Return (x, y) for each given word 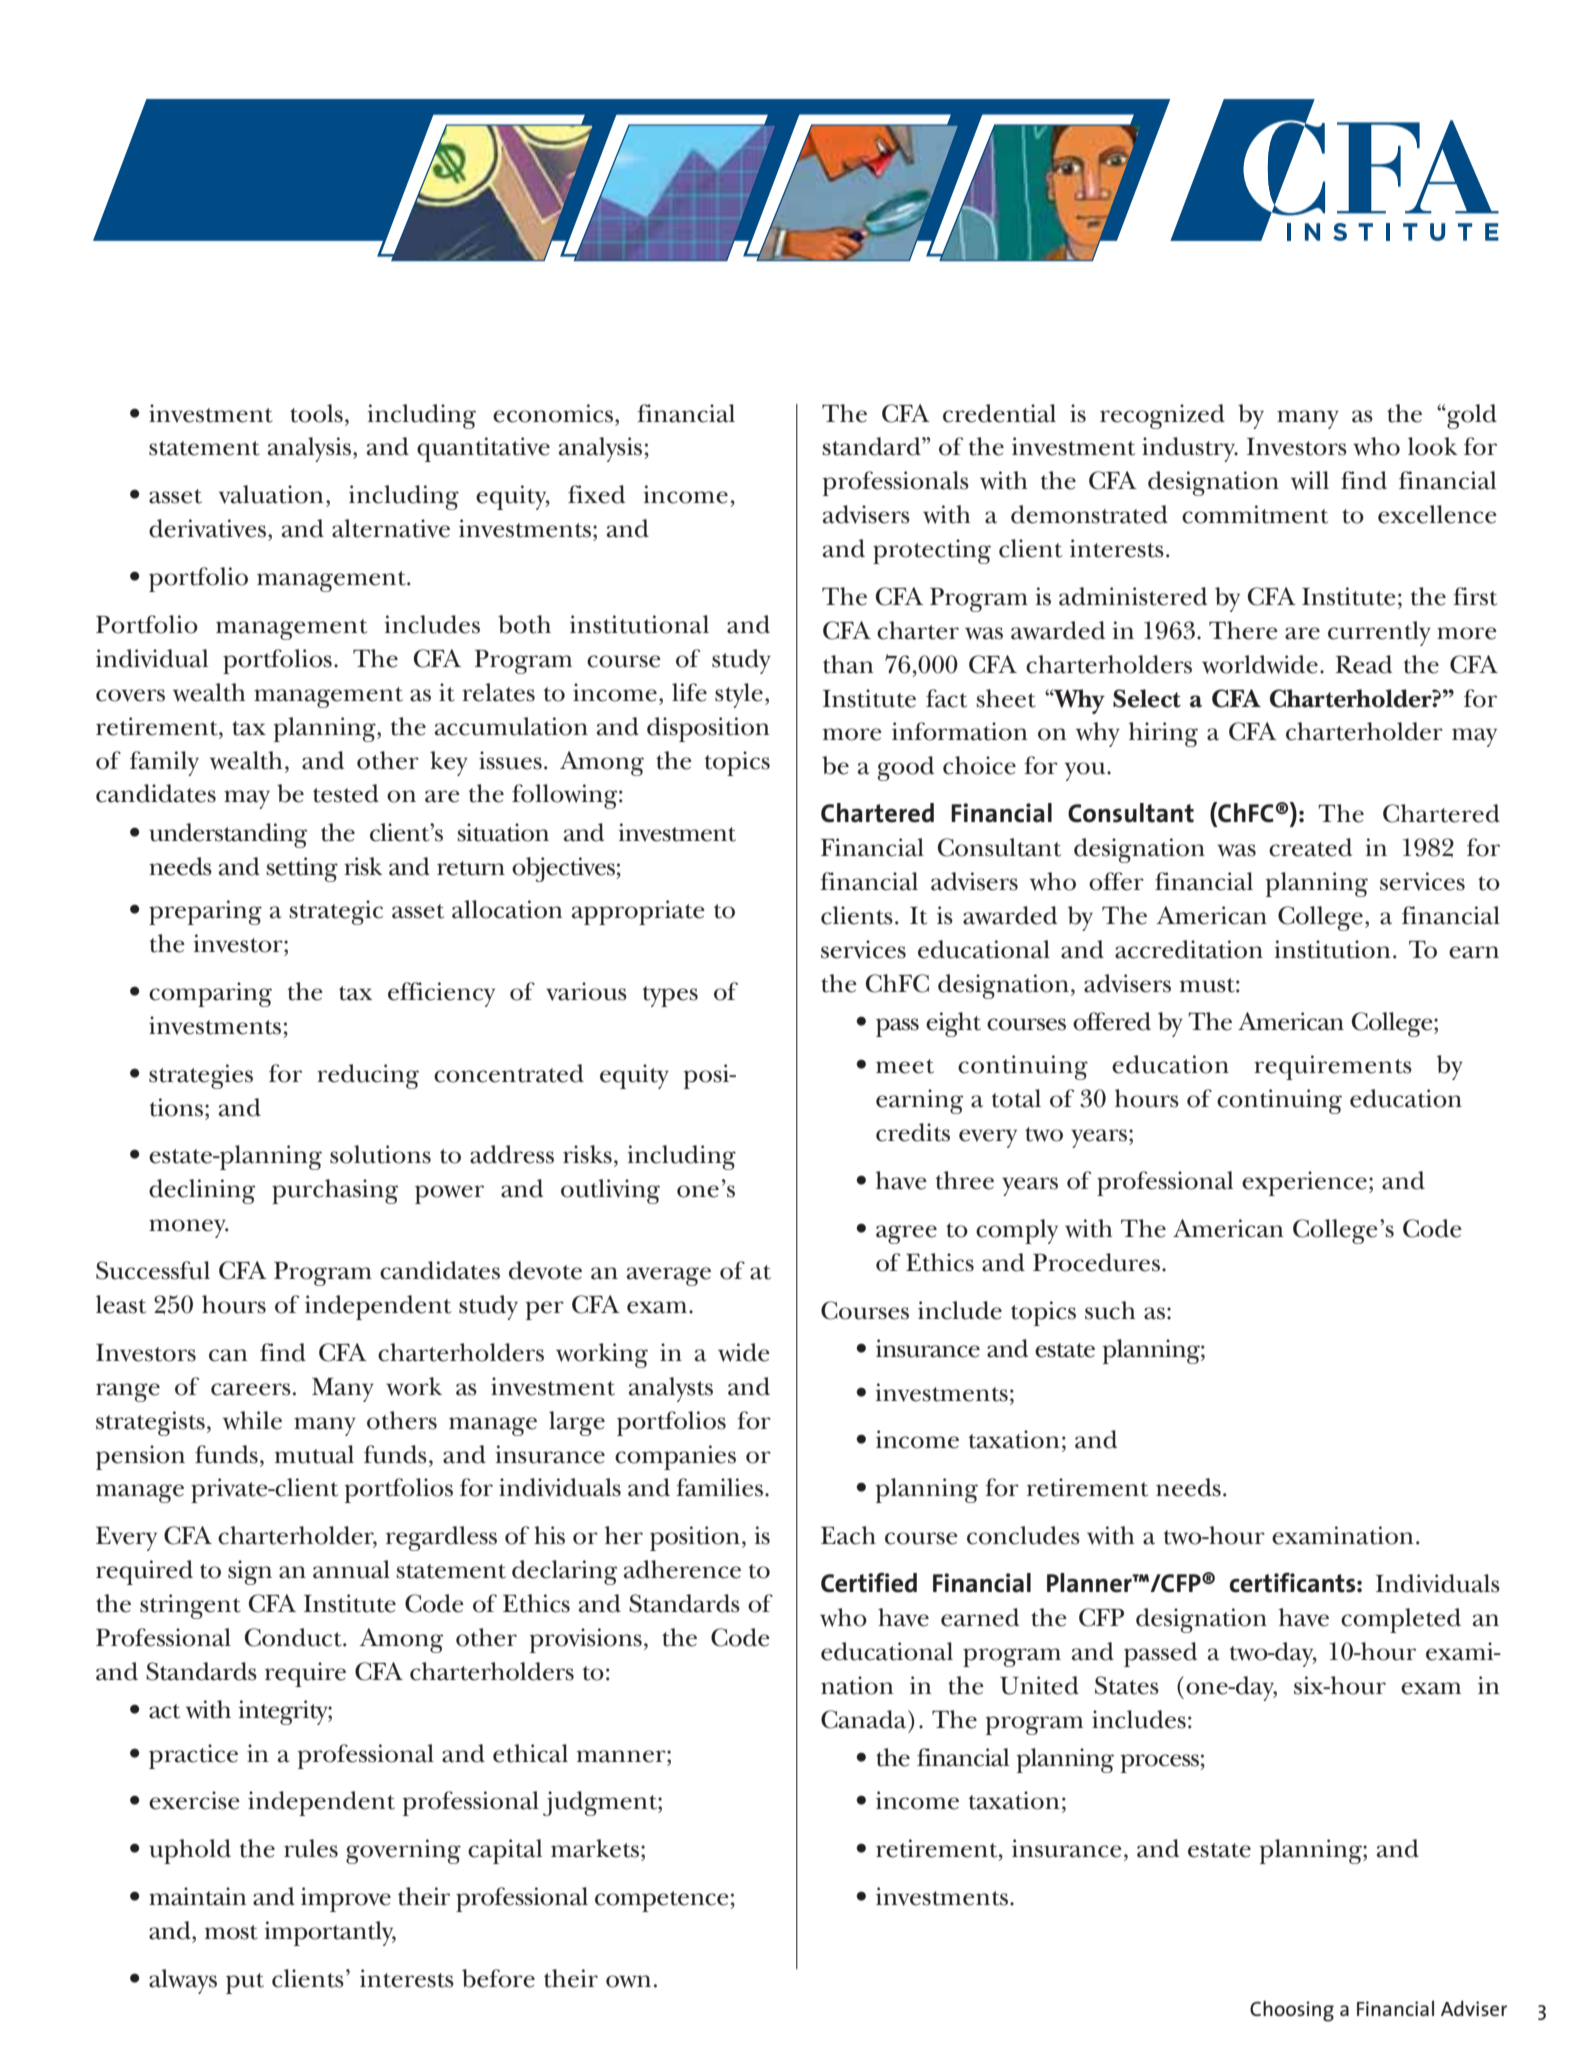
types (670, 996)
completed (1401, 1620)
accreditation (1189, 949)
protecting (932, 551)
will (1310, 480)
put (245, 1983)
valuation (271, 494)
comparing (210, 994)
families (721, 1487)
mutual (314, 1454)
